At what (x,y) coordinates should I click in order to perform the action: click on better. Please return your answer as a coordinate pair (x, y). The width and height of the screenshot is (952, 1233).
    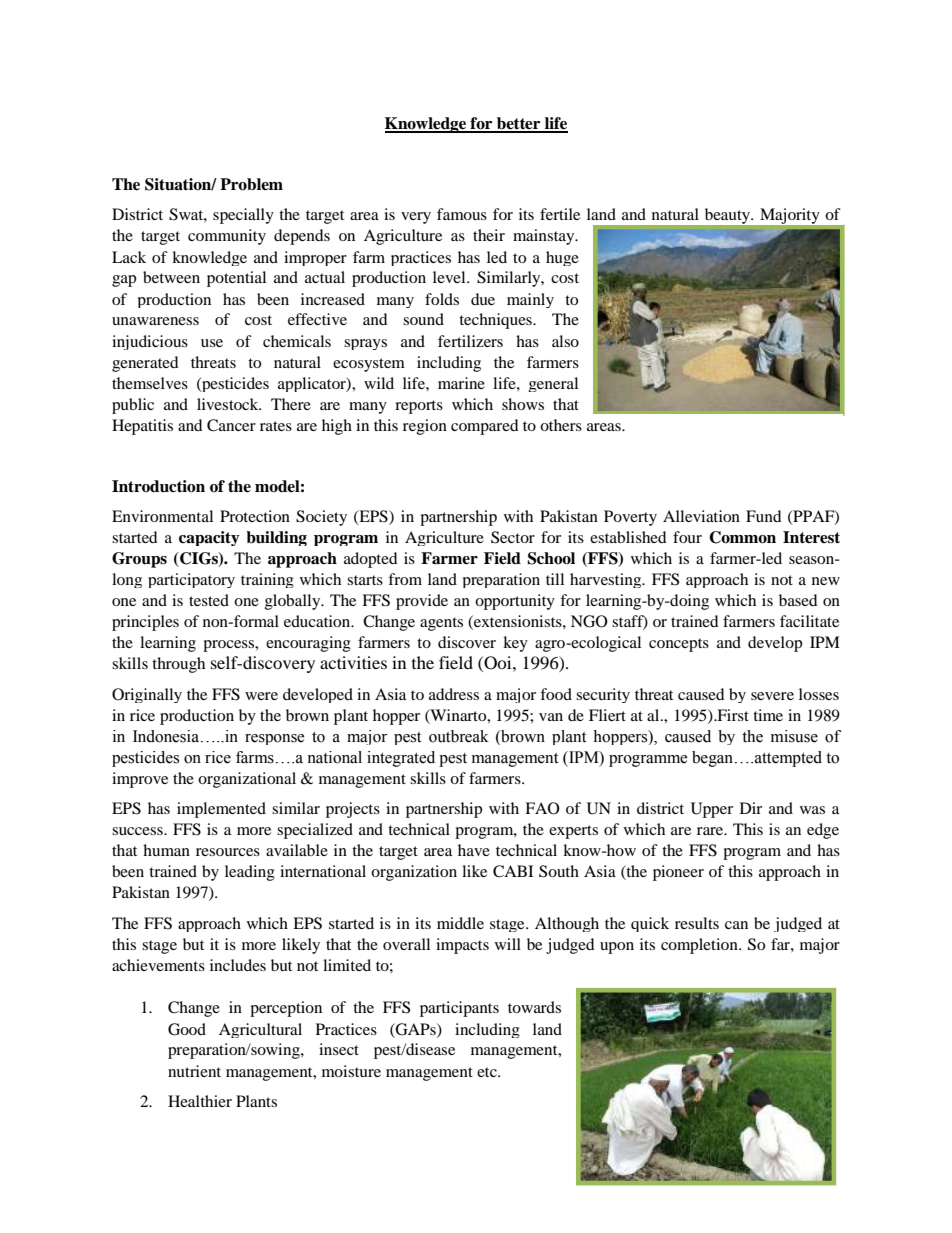
    Looking at the image, I should click on (519, 124).
